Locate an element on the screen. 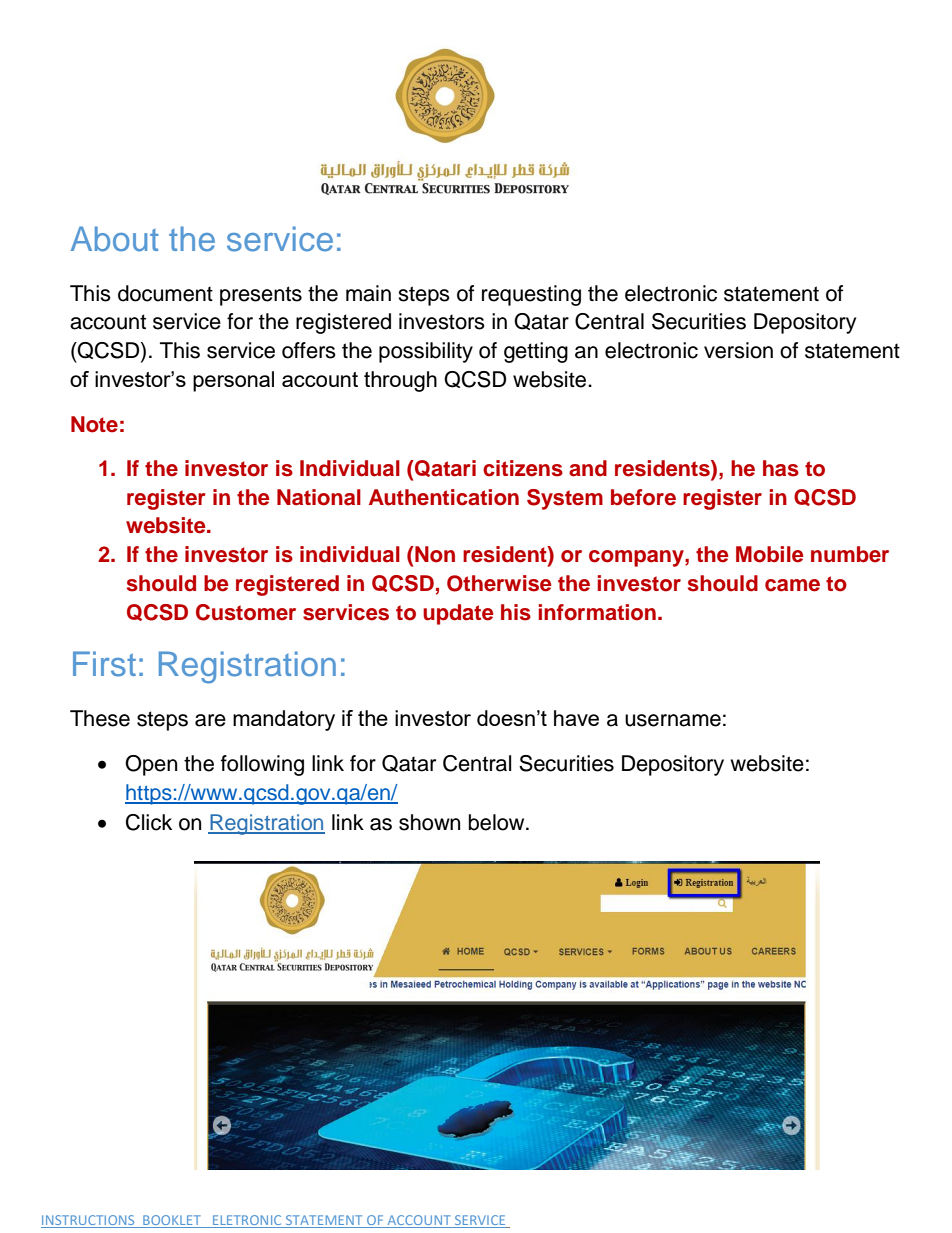 This screenshot has width=952, height=1233. version is located at coordinates (738, 350).
